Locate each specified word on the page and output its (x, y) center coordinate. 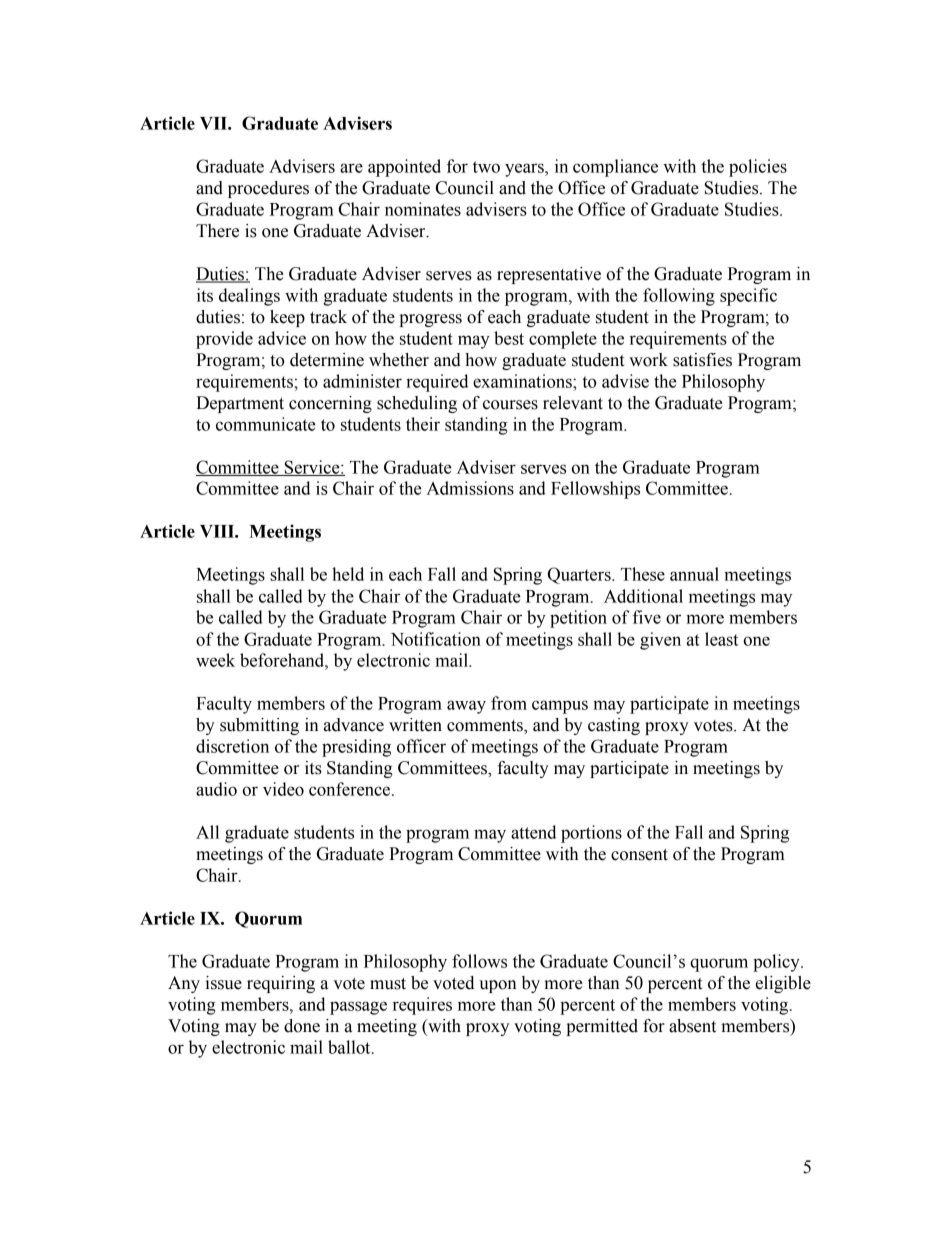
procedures (268, 189)
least (721, 639)
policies (758, 168)
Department (240, 404)
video (283, 789)
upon (498, 986)
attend (533, 832)
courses (510, 405)
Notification (436, 639)
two (486, 167)
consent (639, 855)
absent (692, 1026)
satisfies (702, 360)
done (302, 1026)
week (215, 660)
